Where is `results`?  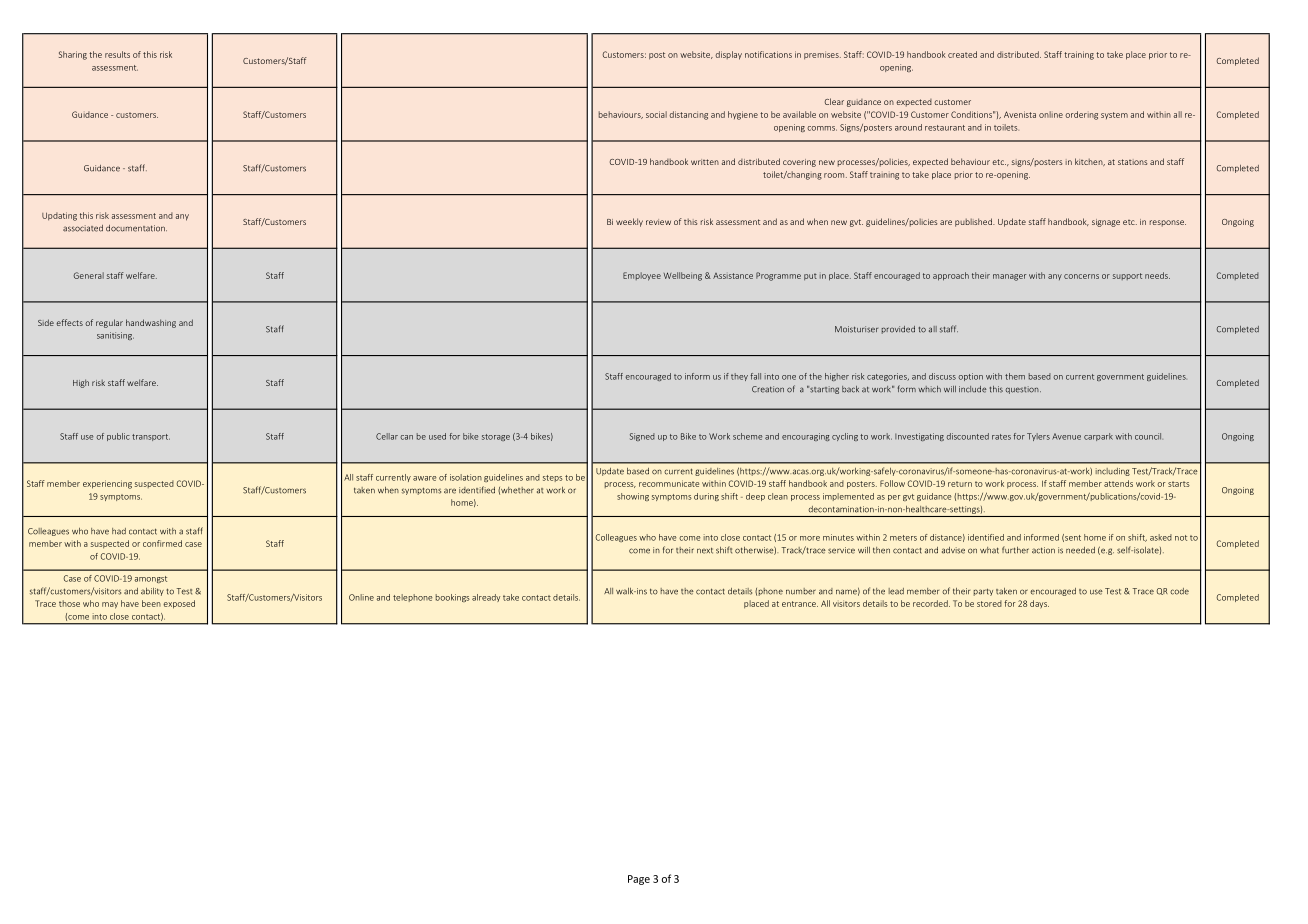
results is located at coordinates (117, 54).
